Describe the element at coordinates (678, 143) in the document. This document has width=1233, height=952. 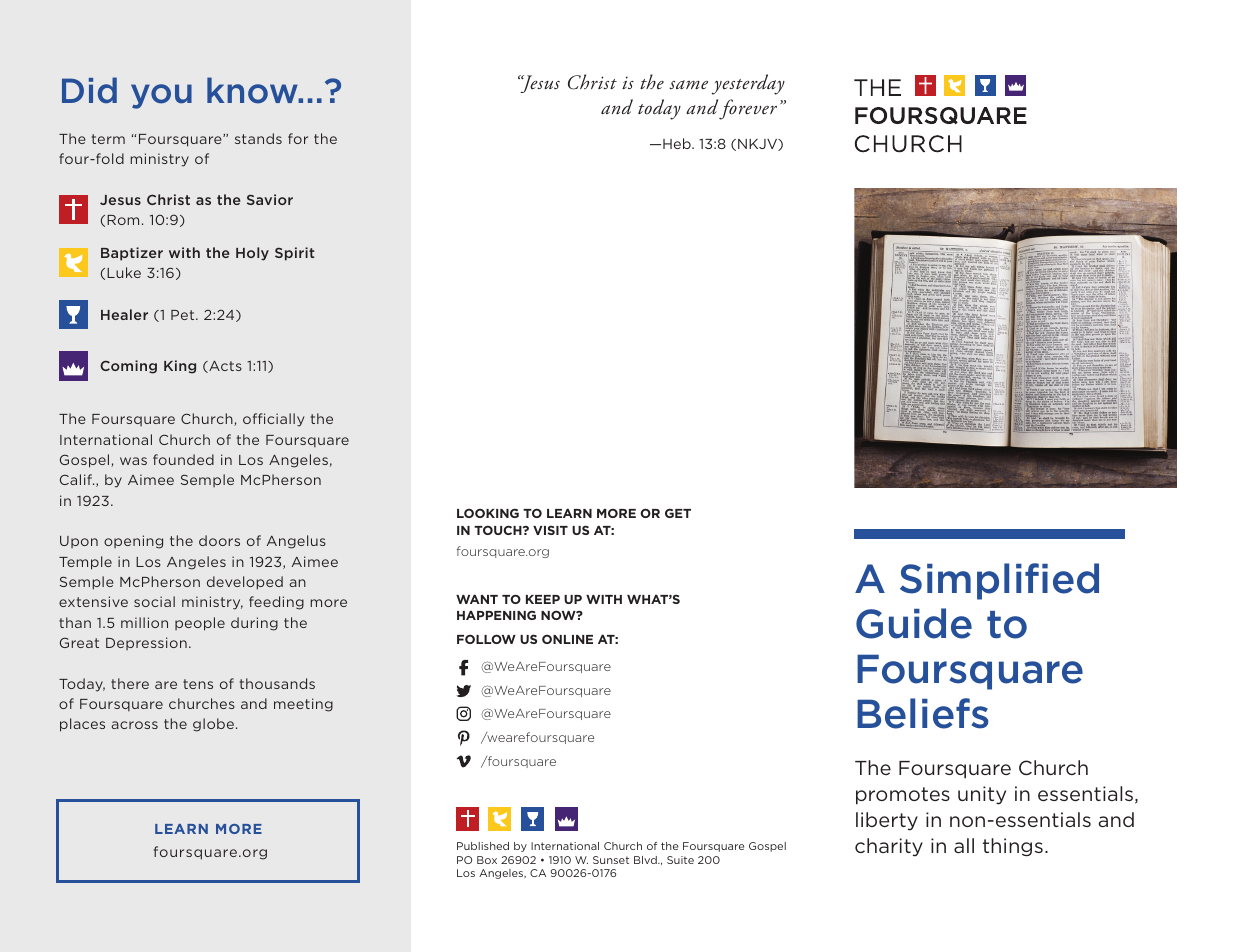
I see `Heb` at that location.
